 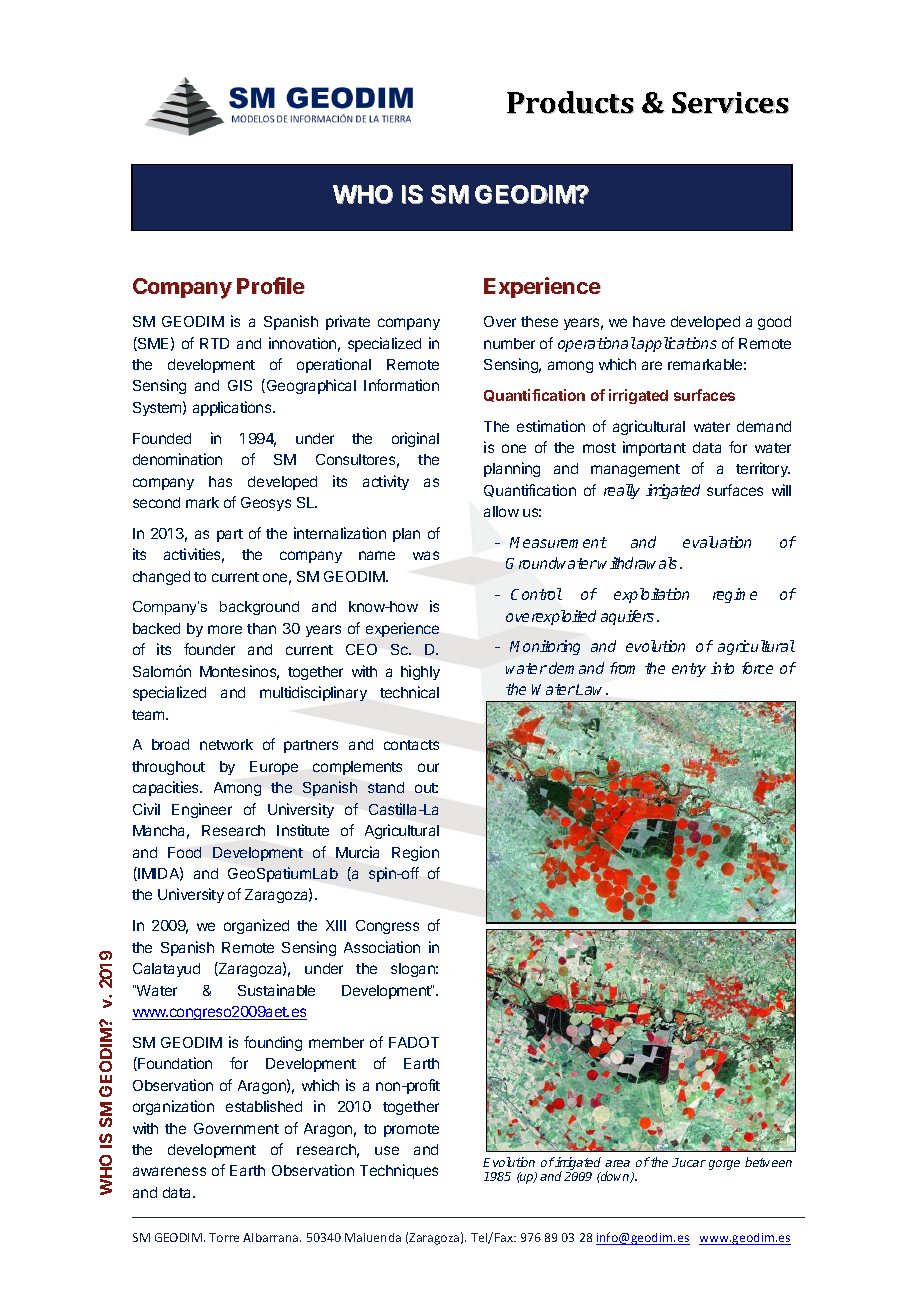 I want to click on number, so click(x=509, y=343).
